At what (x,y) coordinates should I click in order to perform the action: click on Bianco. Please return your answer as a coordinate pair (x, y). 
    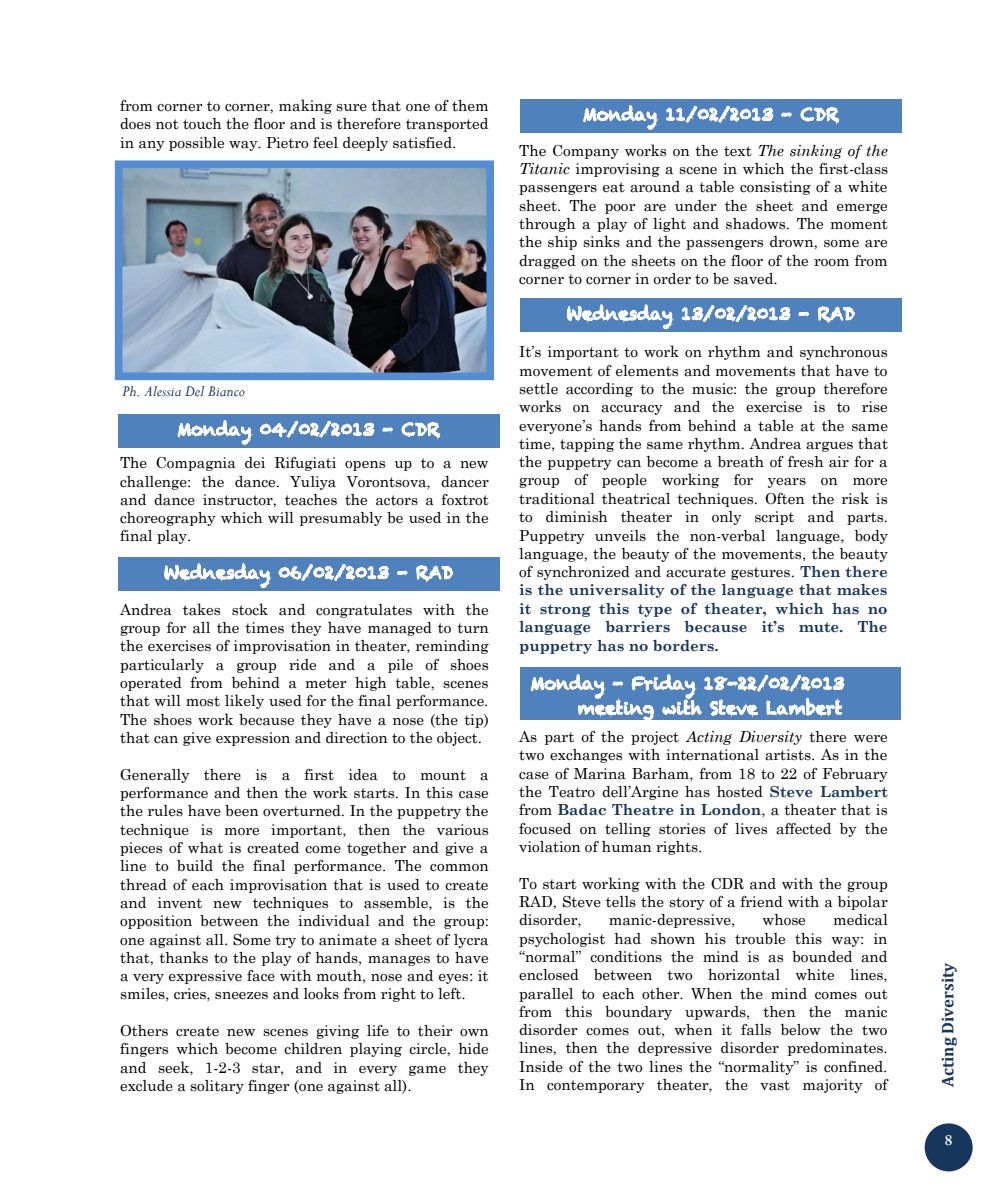
    Looking at the image, I should click on (226, 391).
